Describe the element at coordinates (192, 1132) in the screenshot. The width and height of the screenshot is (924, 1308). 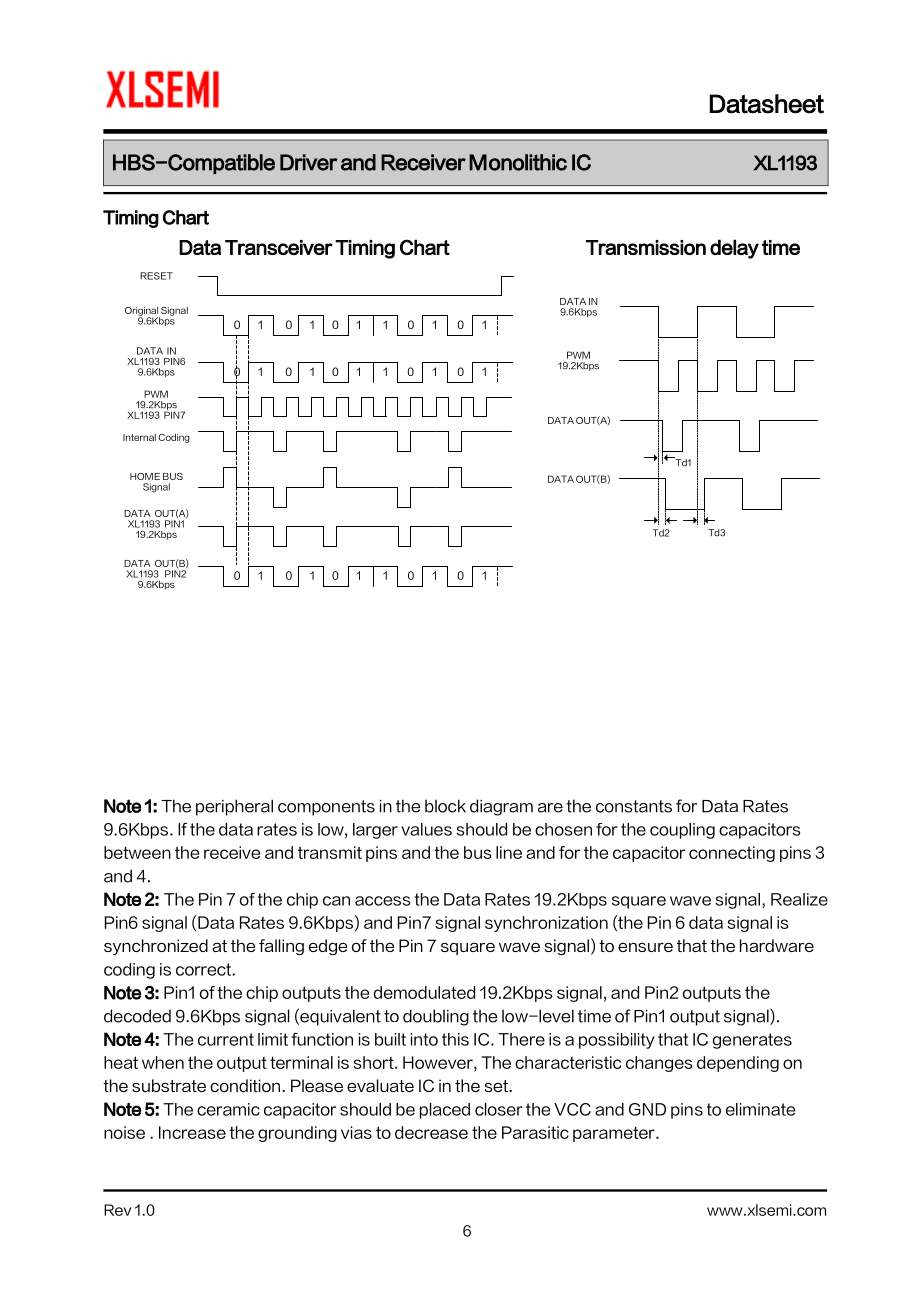
I see `Increase` at that location.
